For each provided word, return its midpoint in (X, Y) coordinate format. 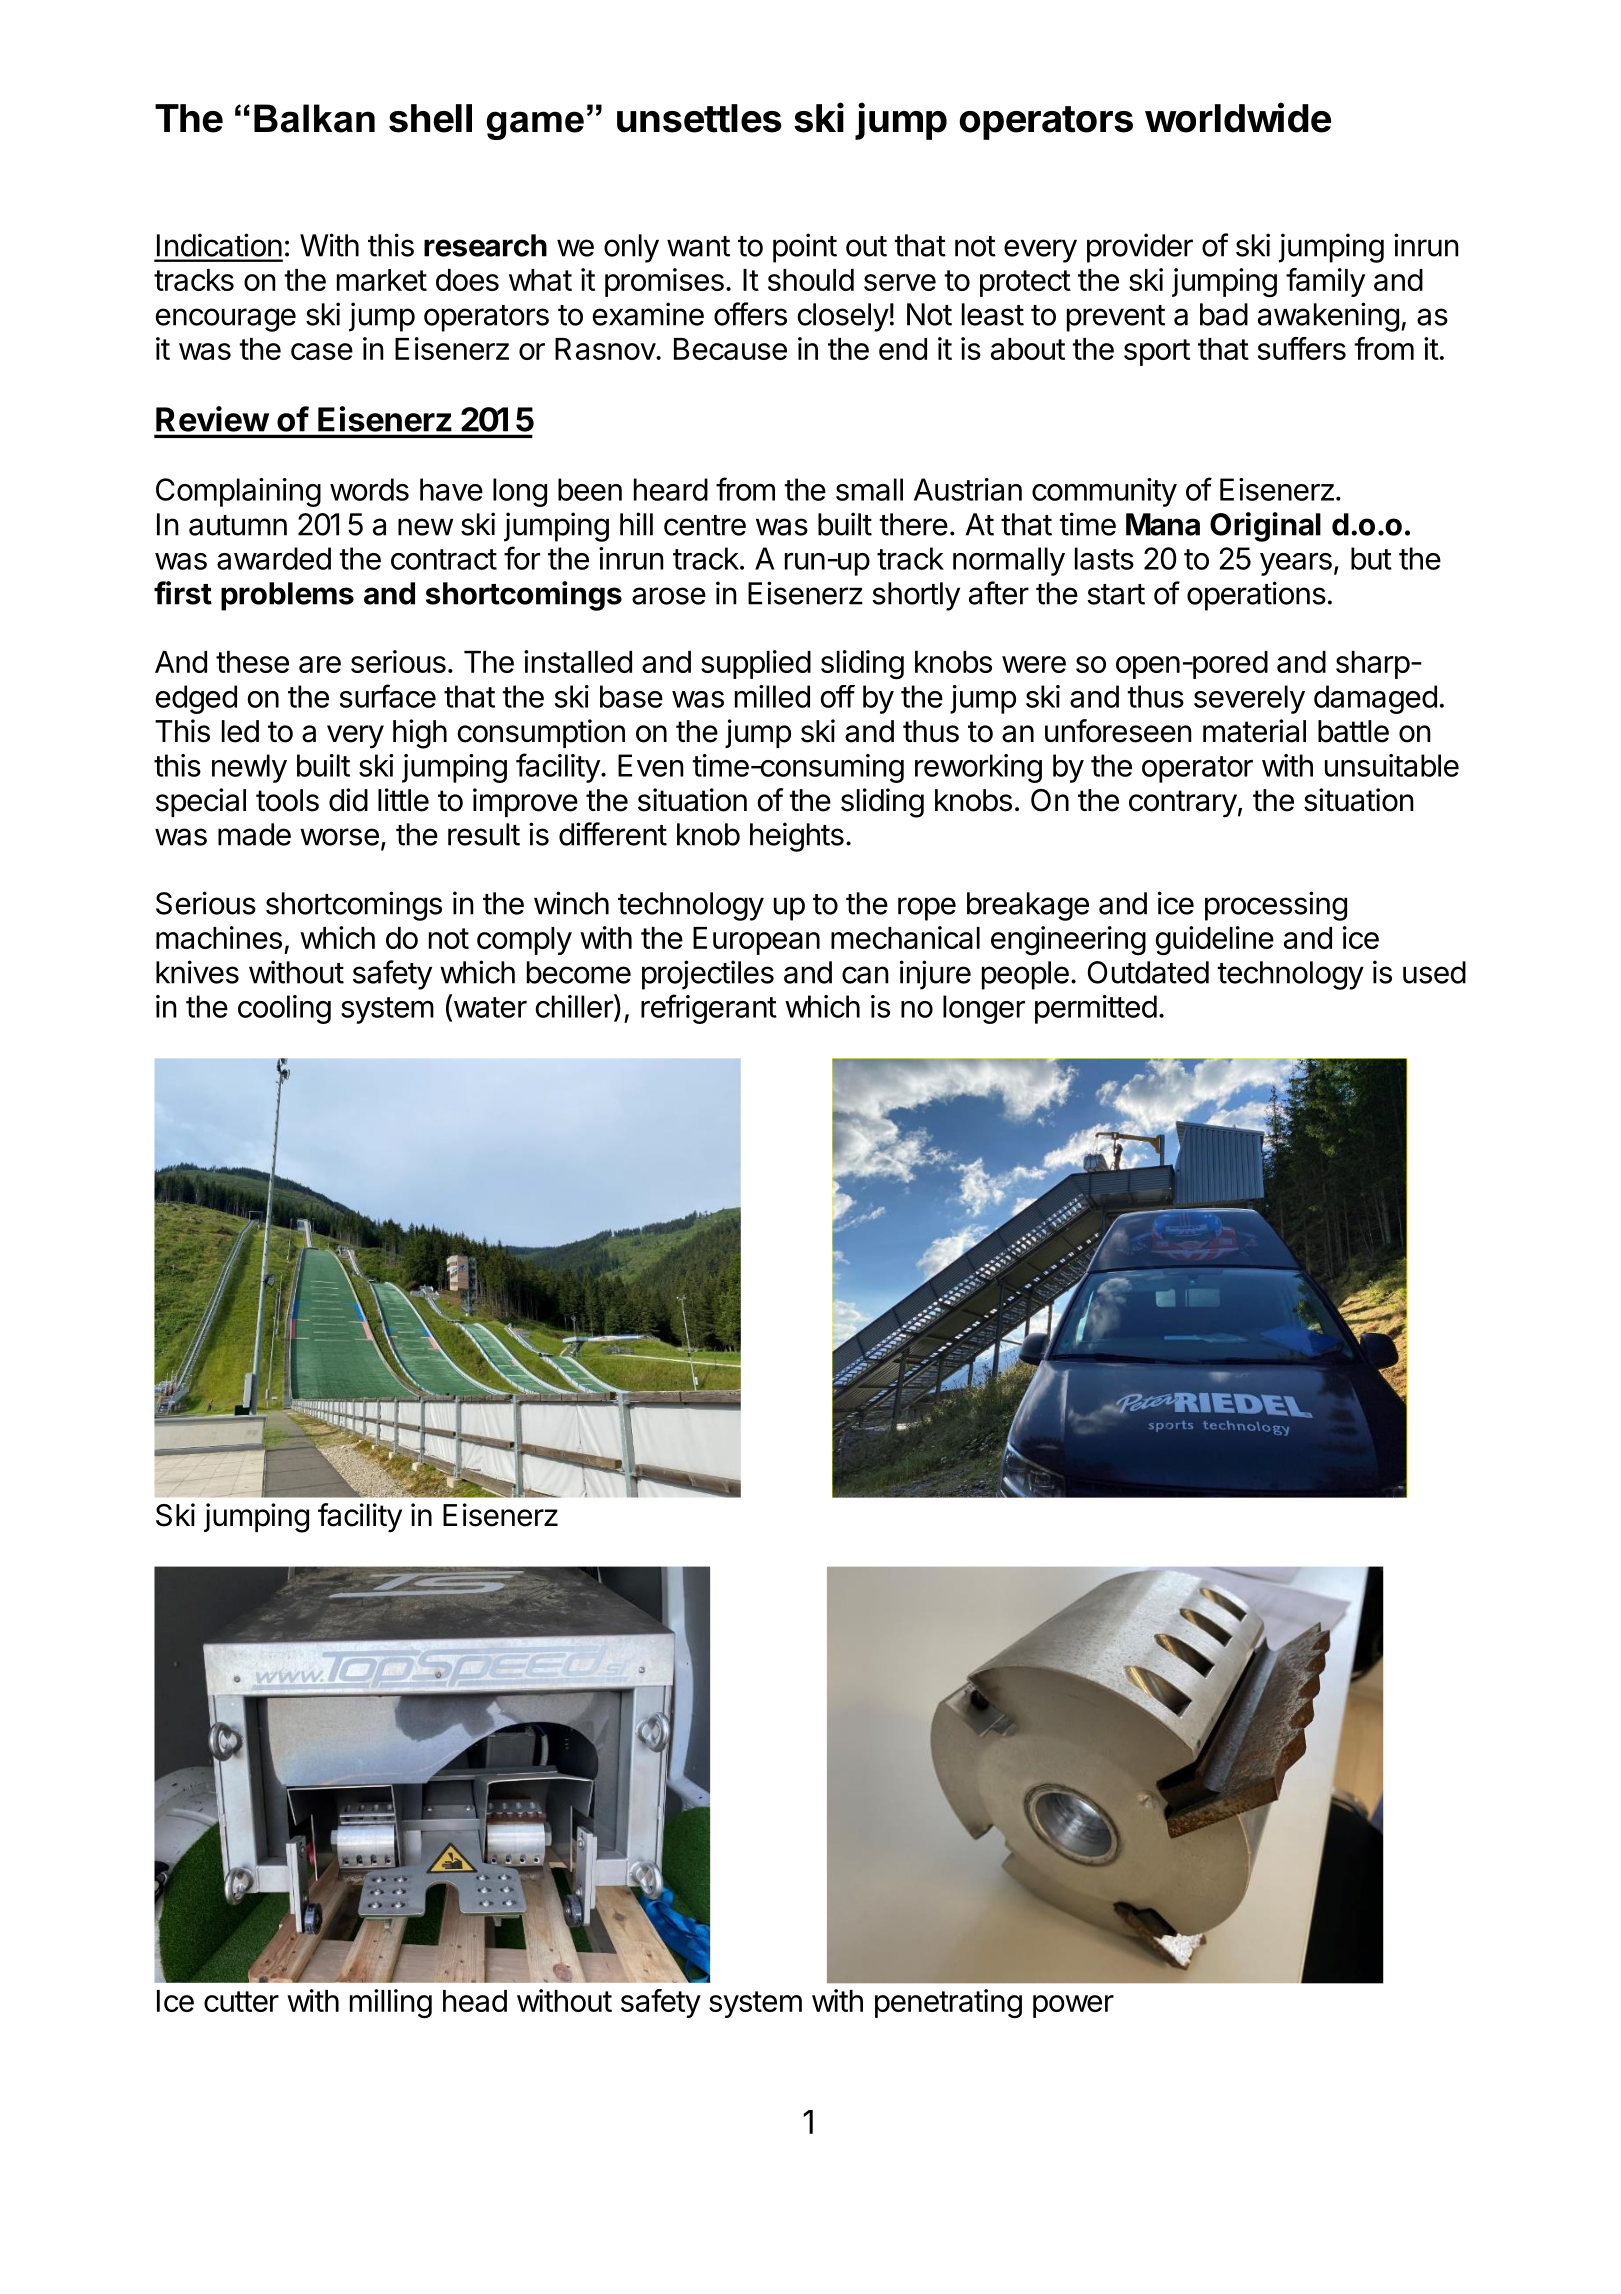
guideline (1214, 941)
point (805, 248)
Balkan (314, 118)
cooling (284, 1009)
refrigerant (709, 1009)
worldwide (1238, 117)
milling (391, 2004)
